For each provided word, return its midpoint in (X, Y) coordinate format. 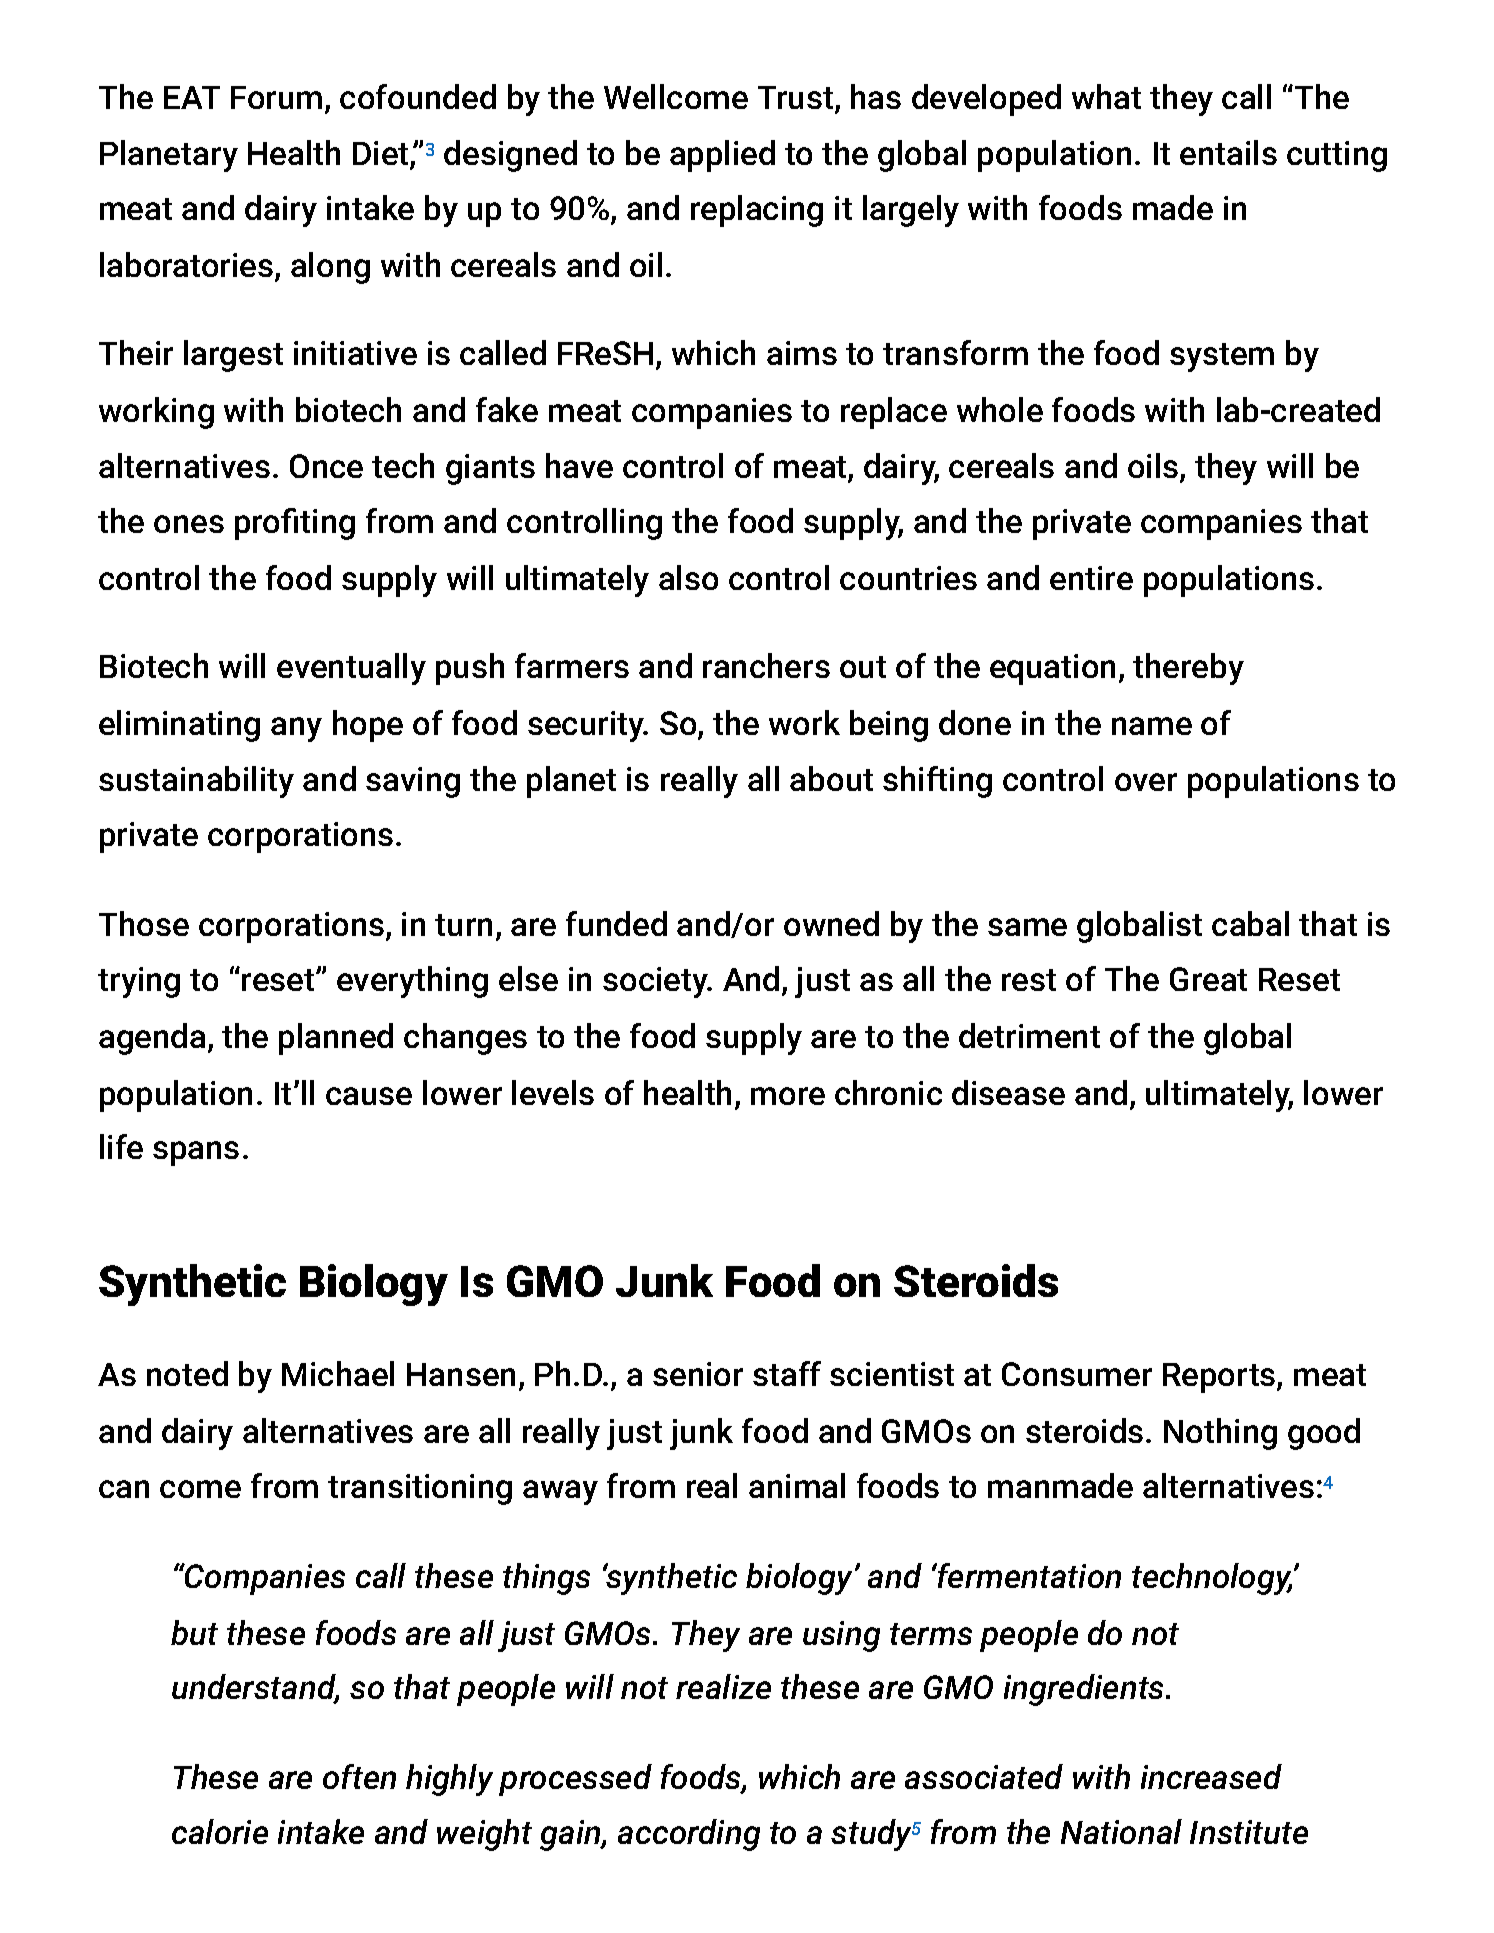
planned (336, 1039)
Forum (276, 97)
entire (1091, 578)
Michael (338, 1373)
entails (1228, 152)
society (657, 982)
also (688, 577)
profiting (295, 524)
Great (1208, 979)
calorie (220, 1831)
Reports (1220, 1378)
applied (722, 156)
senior (698, 1374)
